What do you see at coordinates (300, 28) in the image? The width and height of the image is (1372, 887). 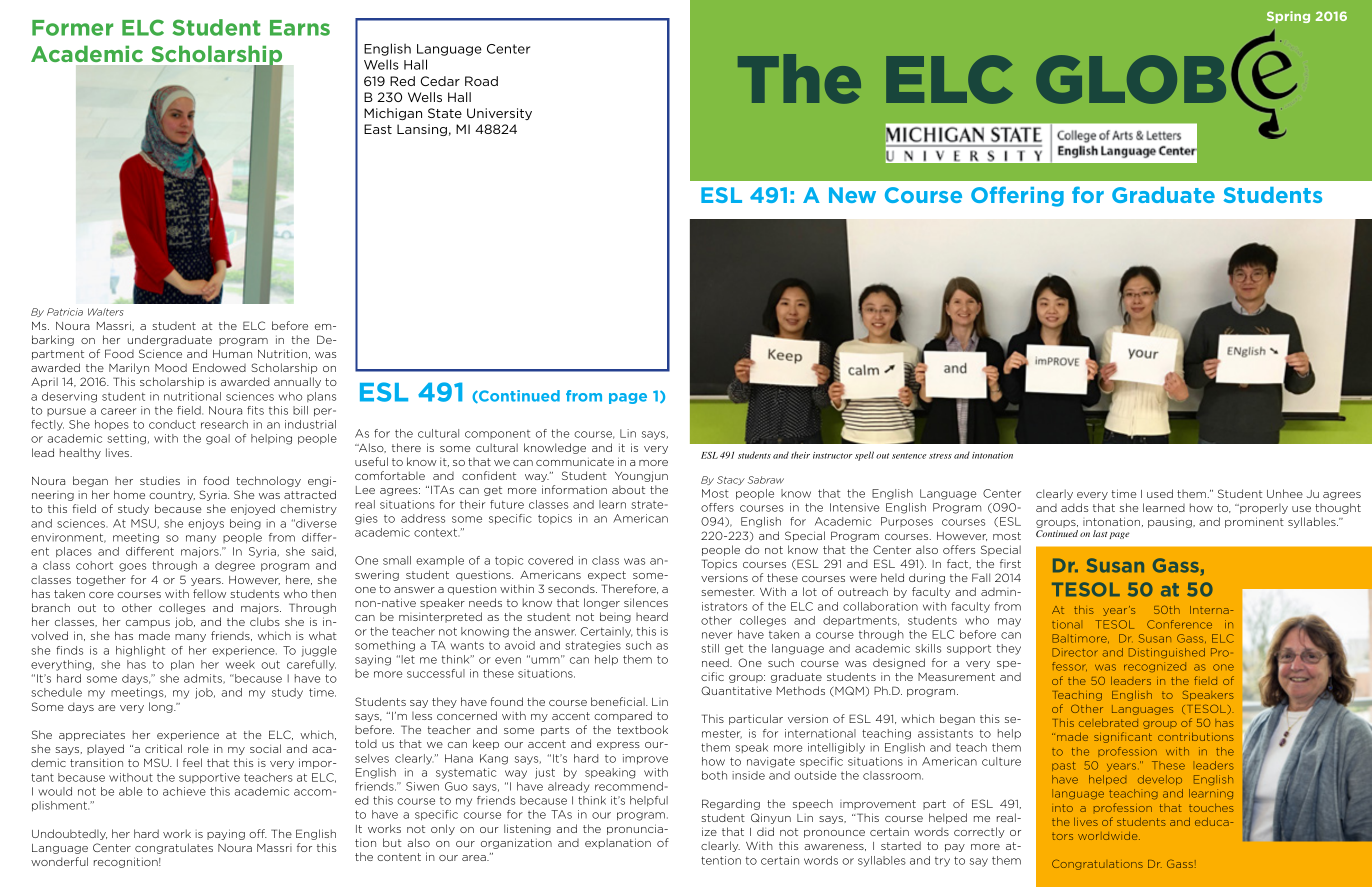 I see `Earns` at bounding box center [300, 28].
